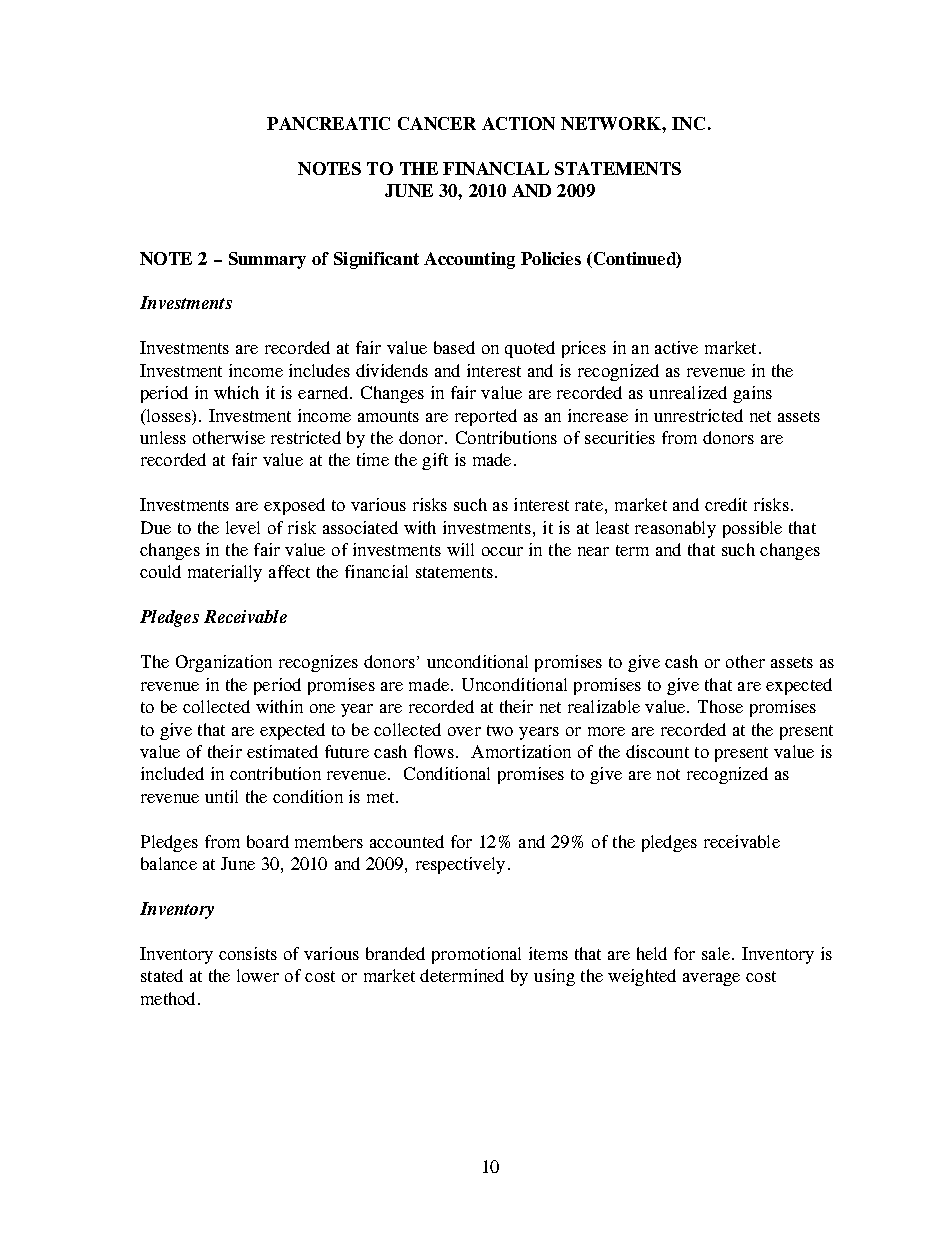  I want to click on CANCER, so click(437, 123).
